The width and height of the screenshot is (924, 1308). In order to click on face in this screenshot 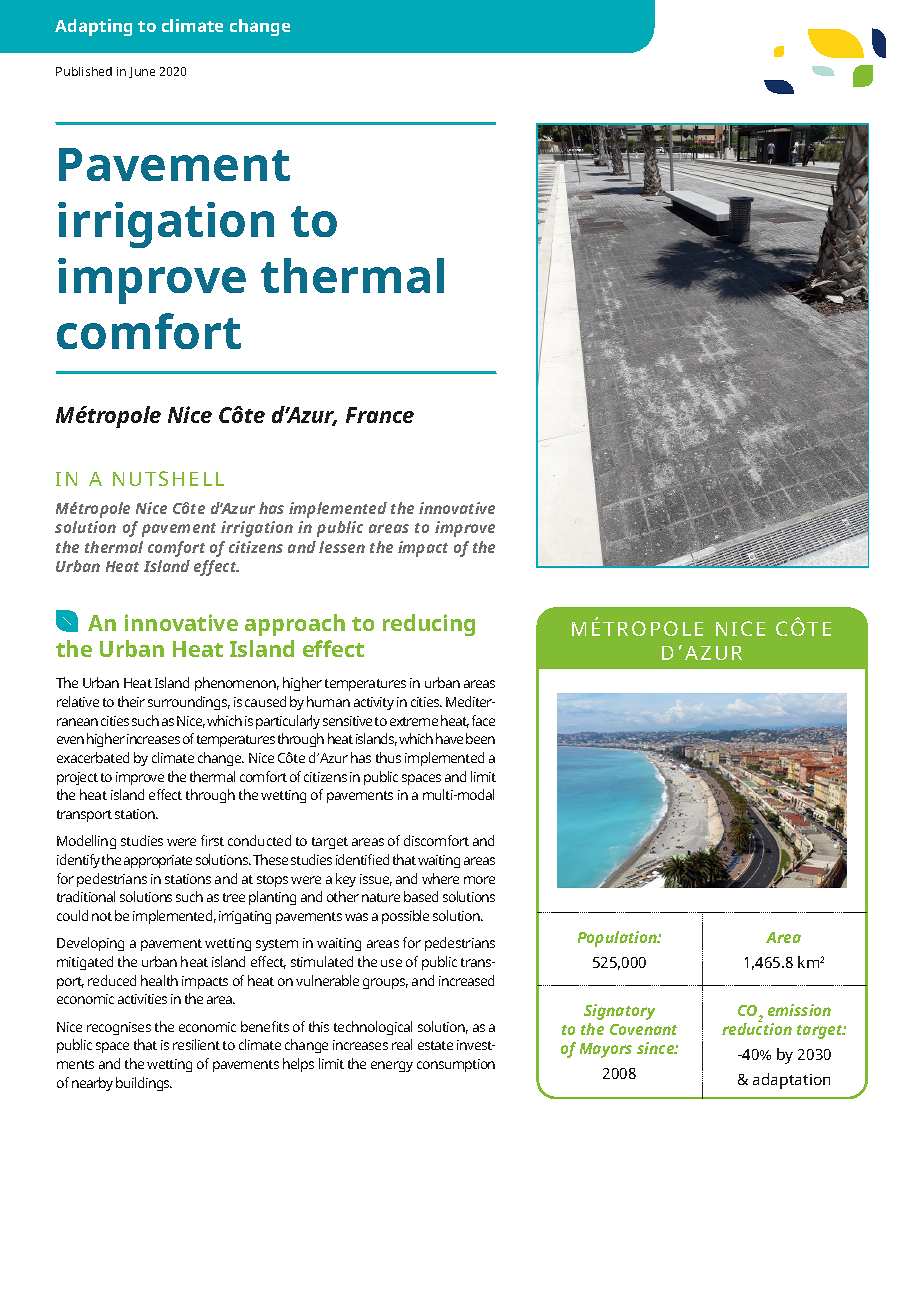, I will do `click(483, 720)`.
